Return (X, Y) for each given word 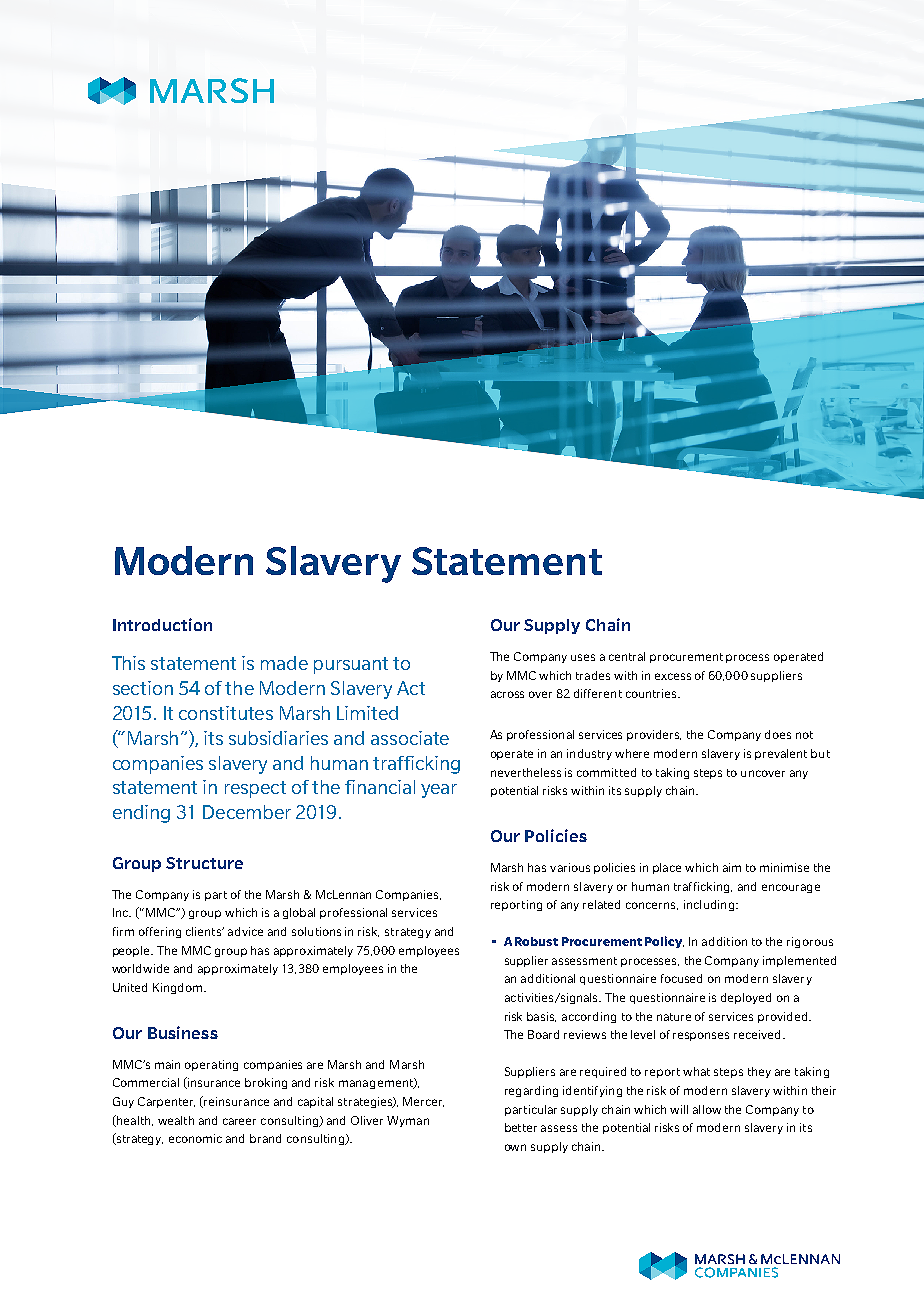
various (570, 867)
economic (195, 1138)
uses (583, 657)
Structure (204, 863)
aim (732, 867)
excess (673, 676)
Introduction (162, 624)
